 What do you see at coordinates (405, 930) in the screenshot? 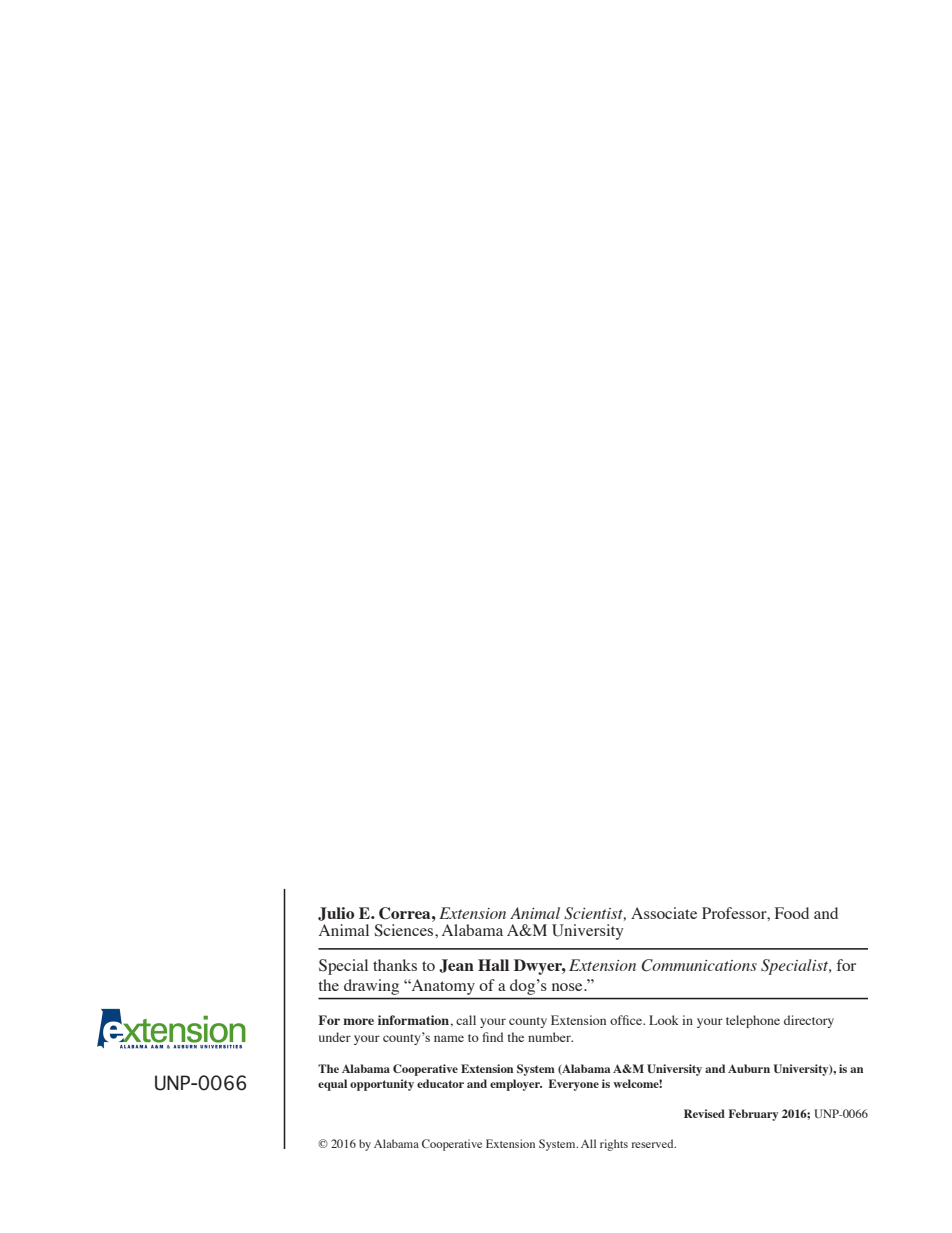
I see `Sciences` at bounding box center [405, 930].
